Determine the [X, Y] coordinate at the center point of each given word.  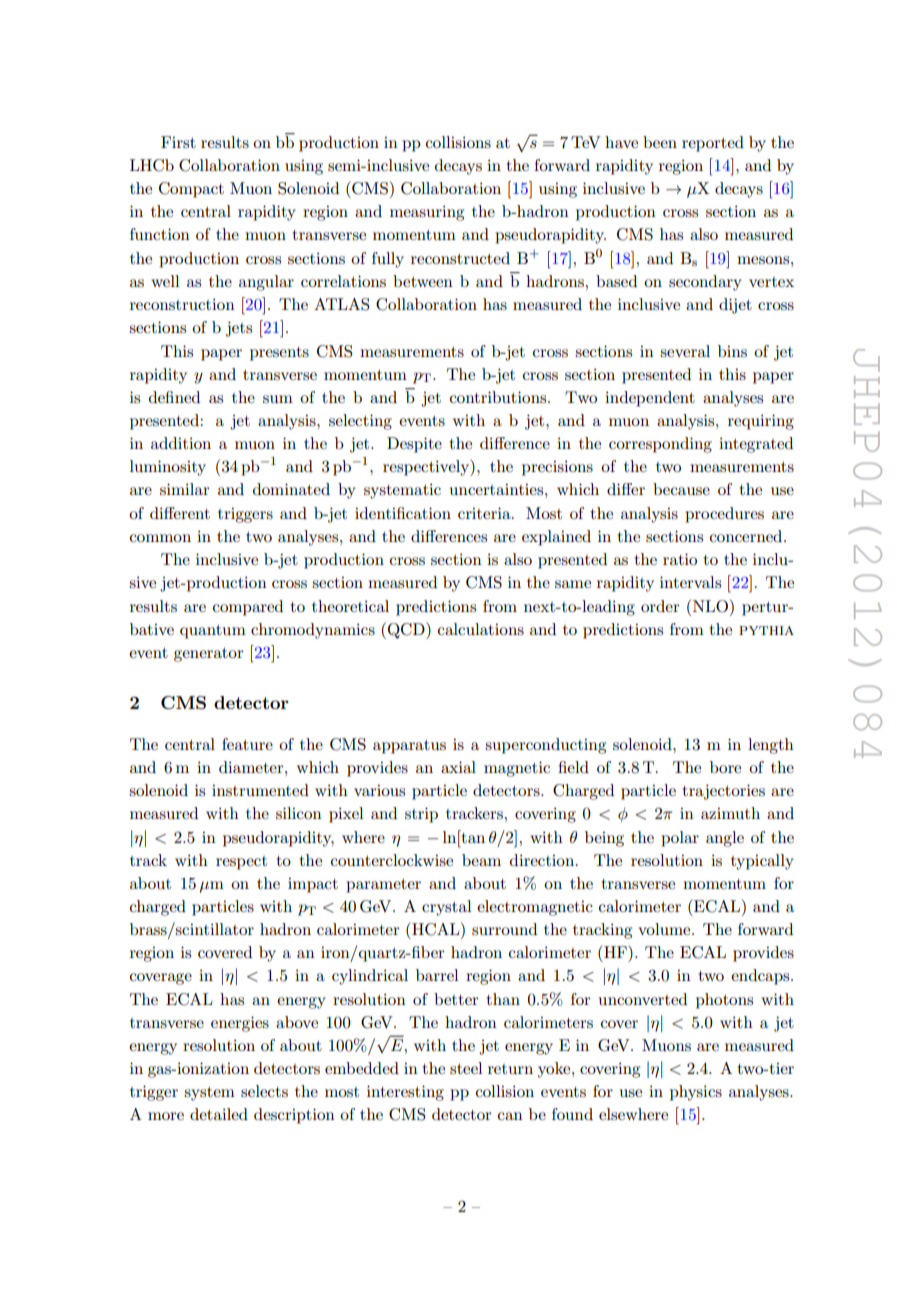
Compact [191, 190]
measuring [427, 213]
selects [264, 1091]
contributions [499, 397]
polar [680, 839]
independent [650, 399]
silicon [299, 813]
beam [481, 860]
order [660, 606]
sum [278, 399]
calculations [481, 629]
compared [248, 608]
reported [713, 144]
